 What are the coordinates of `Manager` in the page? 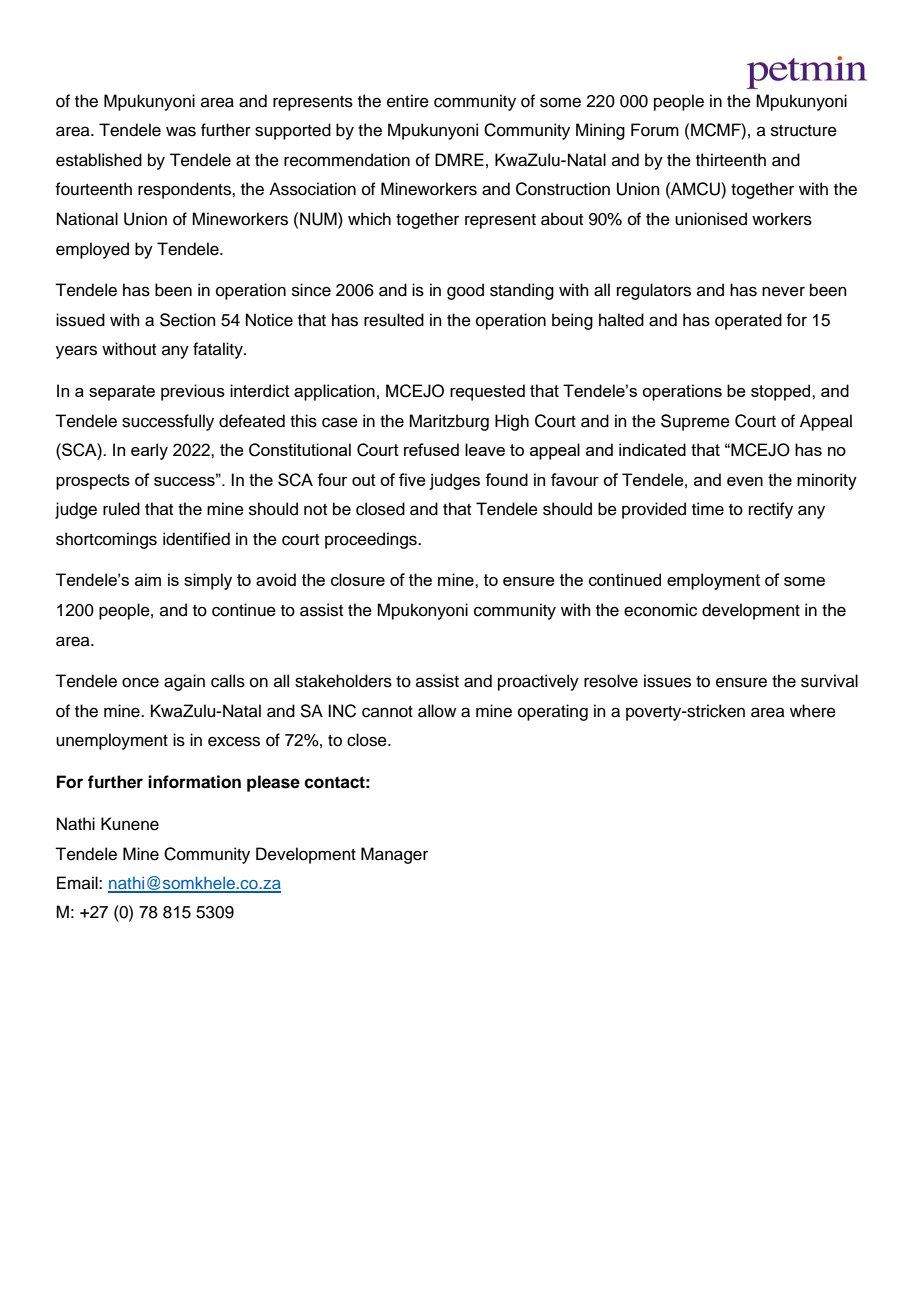 It's located at (394, 855).
